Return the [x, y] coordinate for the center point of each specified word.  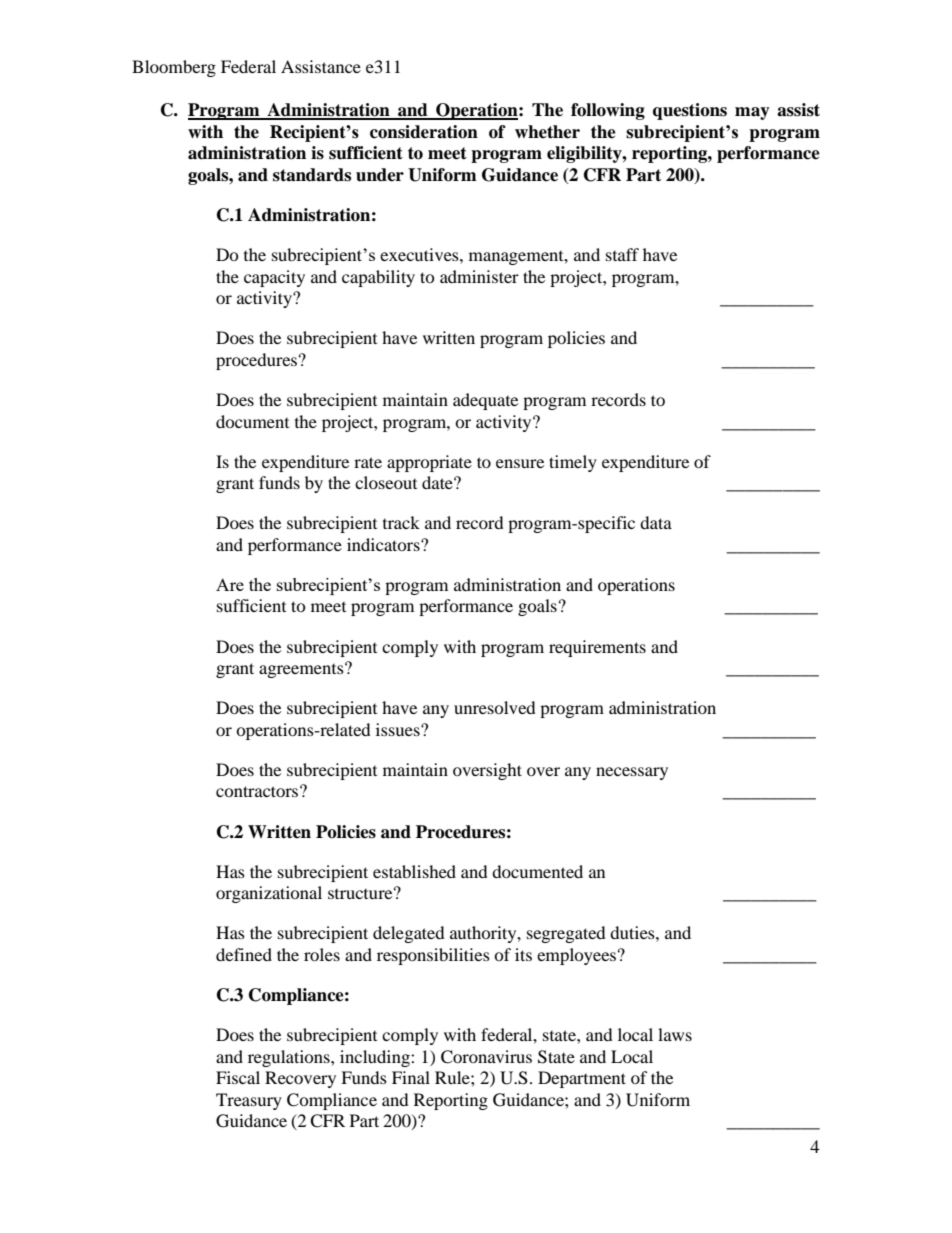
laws [675, 1034]
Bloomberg [174, 68]
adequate [485, 401]
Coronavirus [486, 1057]
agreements [302, 670]
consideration [424, 132]
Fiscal [238, 1077]
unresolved [495, 707]
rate [368, 462]
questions [690, 111]
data [656, 522]
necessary [632, 773]
